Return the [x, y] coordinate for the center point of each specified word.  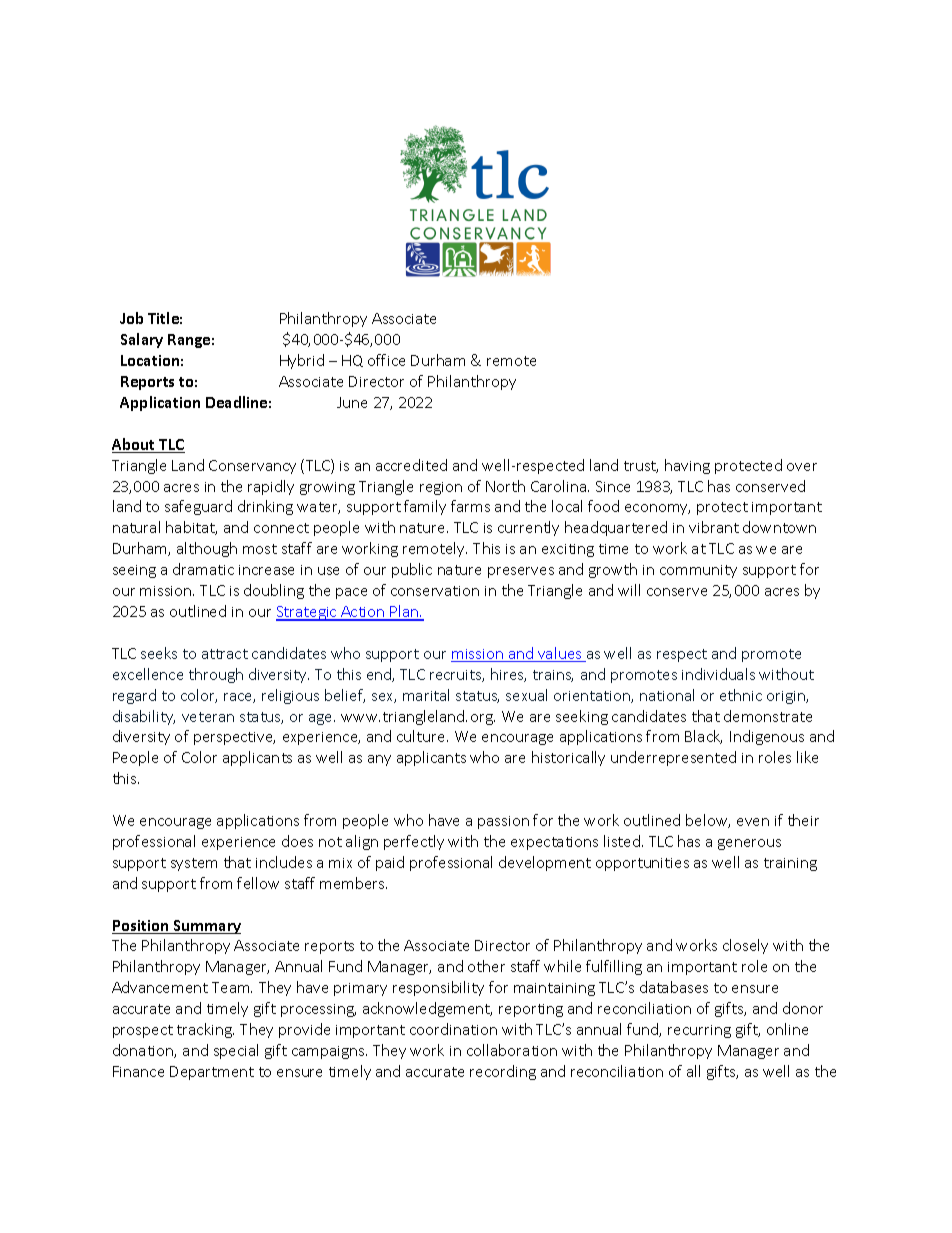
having [687, 466]
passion [503, 822]
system [194, 864]
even [753, 822]
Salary [142, 340]
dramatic [203, 569]
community [698, 571]
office [386, 360]
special [236, 1051]
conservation [435, 591]
